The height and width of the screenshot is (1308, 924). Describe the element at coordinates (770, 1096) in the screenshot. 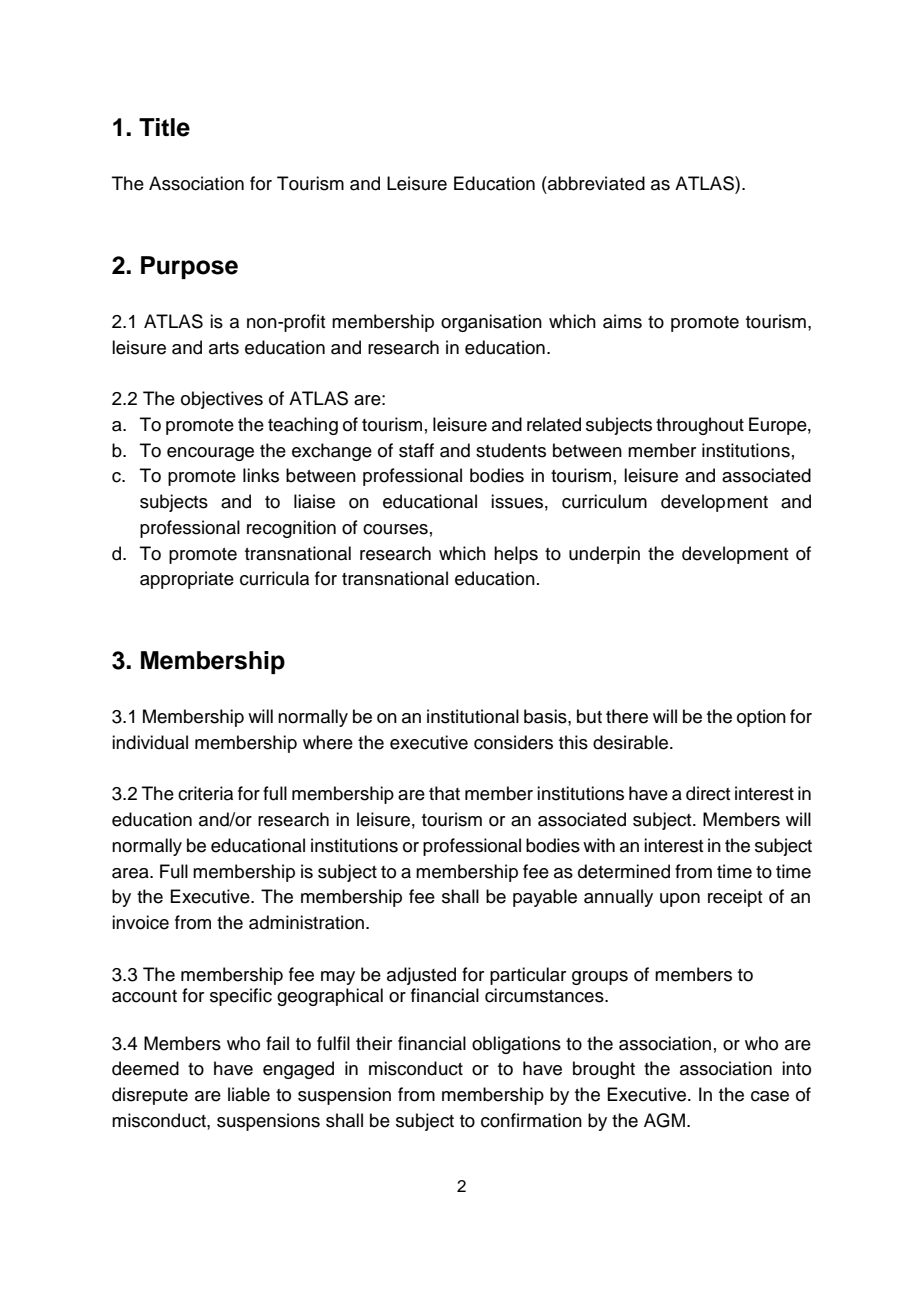

I see `case` at that location.
